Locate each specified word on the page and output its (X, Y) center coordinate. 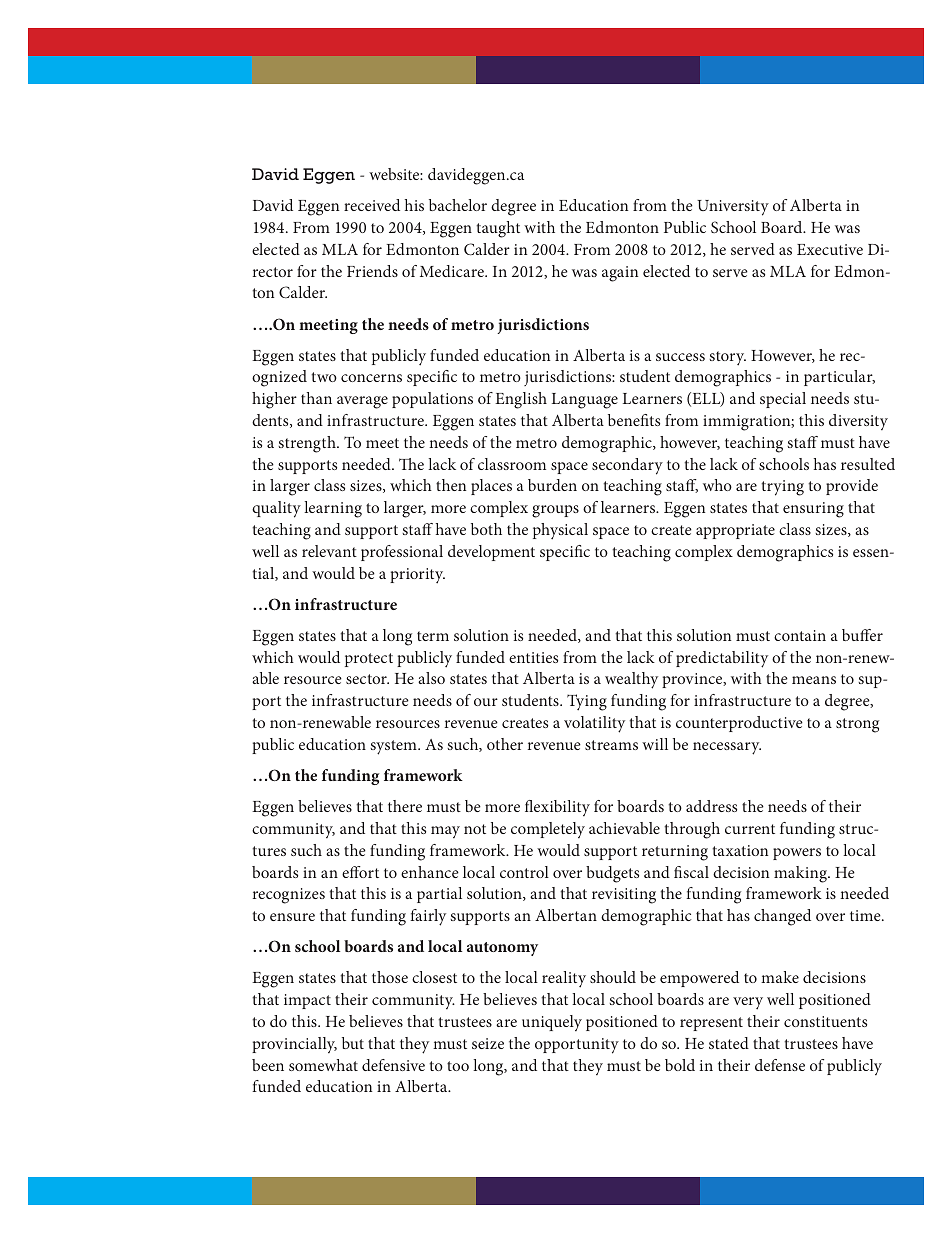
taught (498, 229)
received (372, 205)
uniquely (552, 1023)
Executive (830, 249)
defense (780, 1065)
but (353, 1043)
